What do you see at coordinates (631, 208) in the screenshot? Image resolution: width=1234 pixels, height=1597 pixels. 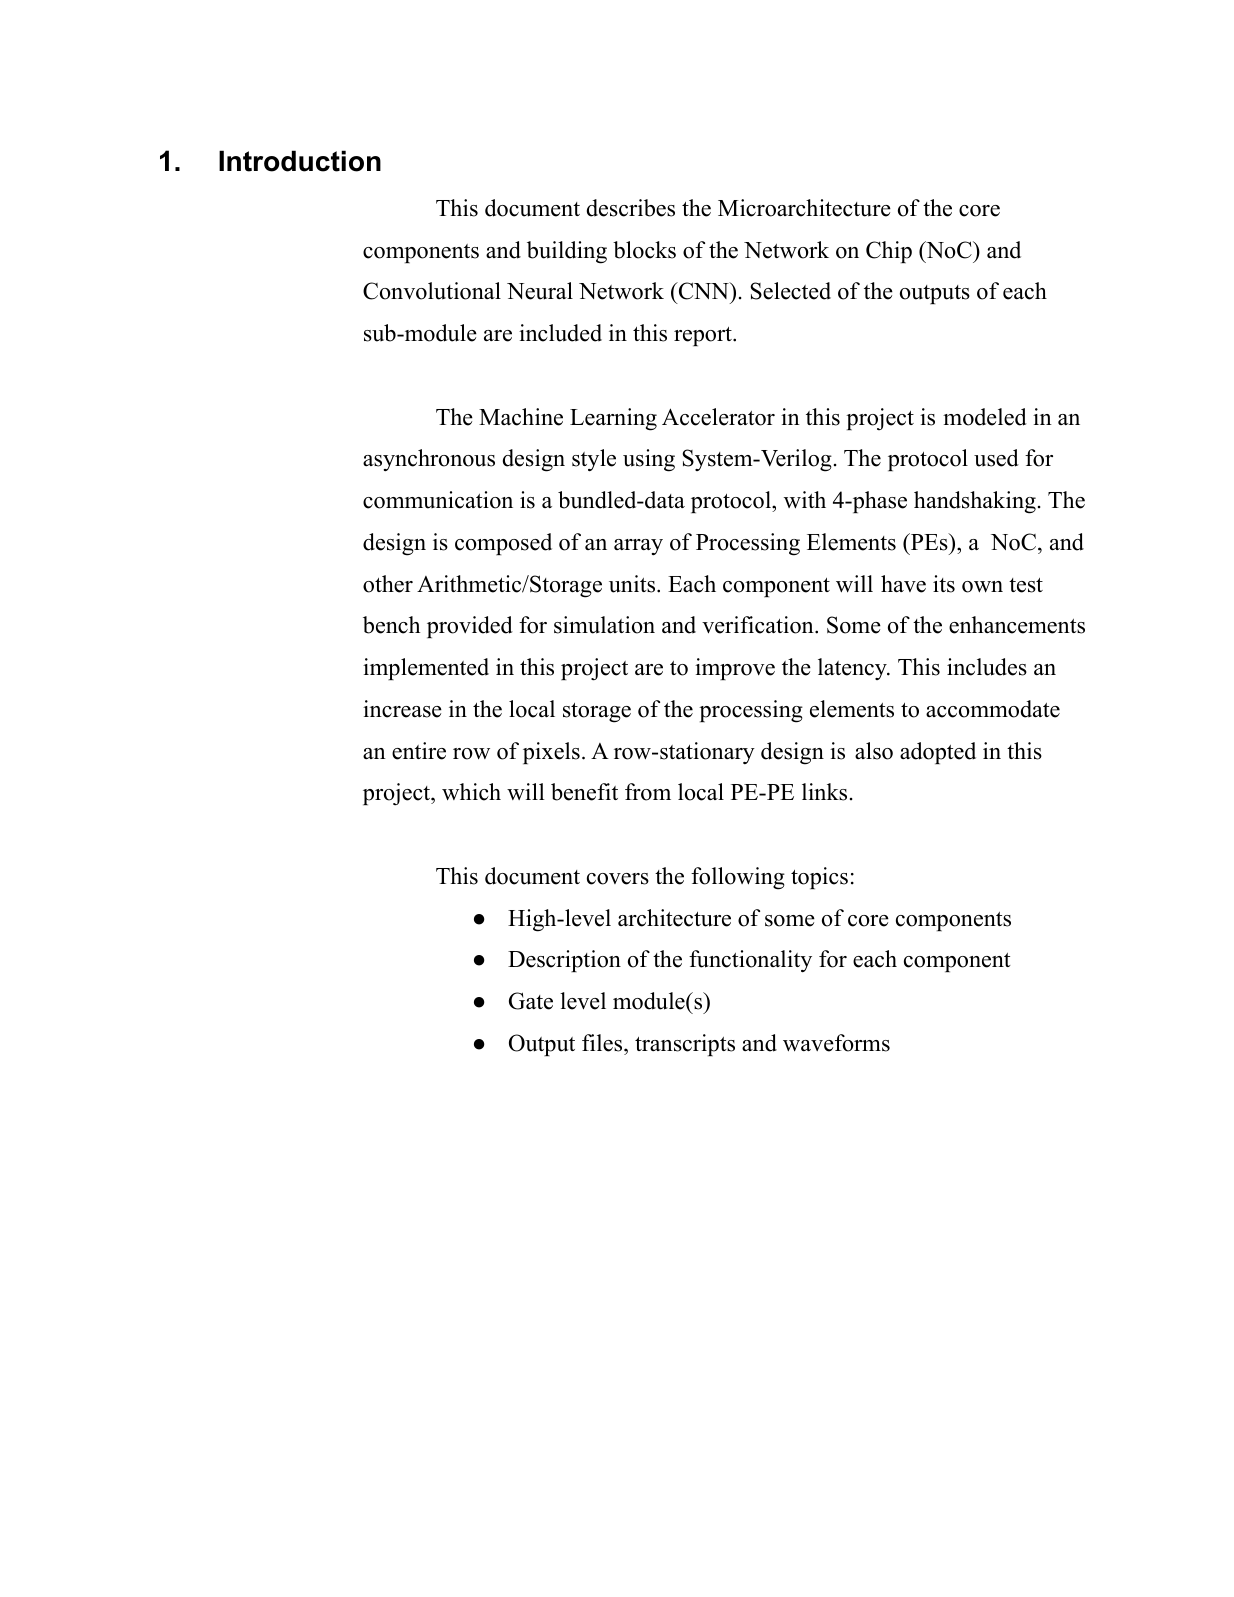 I see `describes` at bounding box center [631, 208].
